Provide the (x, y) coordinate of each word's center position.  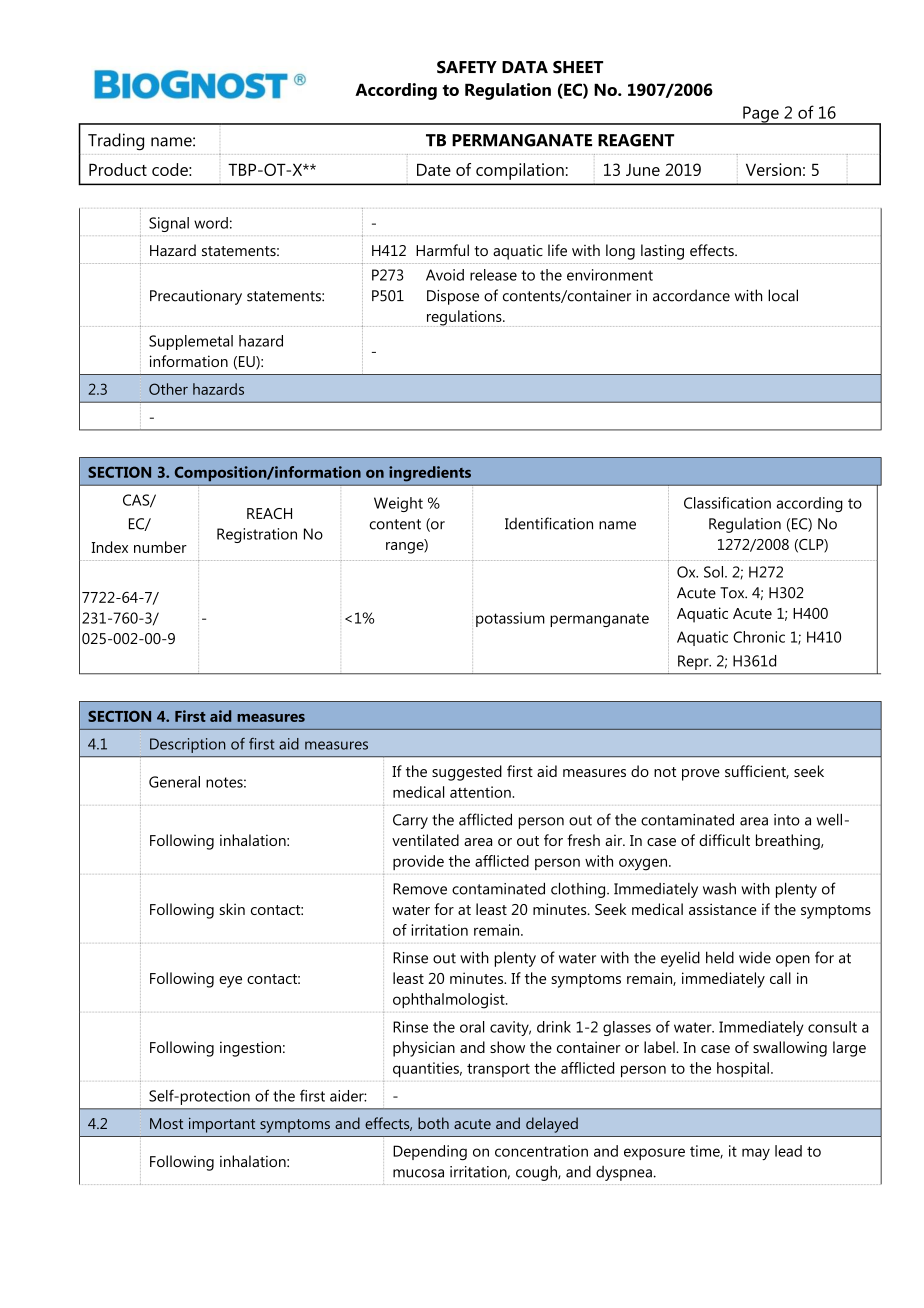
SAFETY (467, 67)
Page (761, 115)
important (222, 1125)
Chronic (759, 637)
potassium (510, 619)
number (160, 547)
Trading (116, 142)
